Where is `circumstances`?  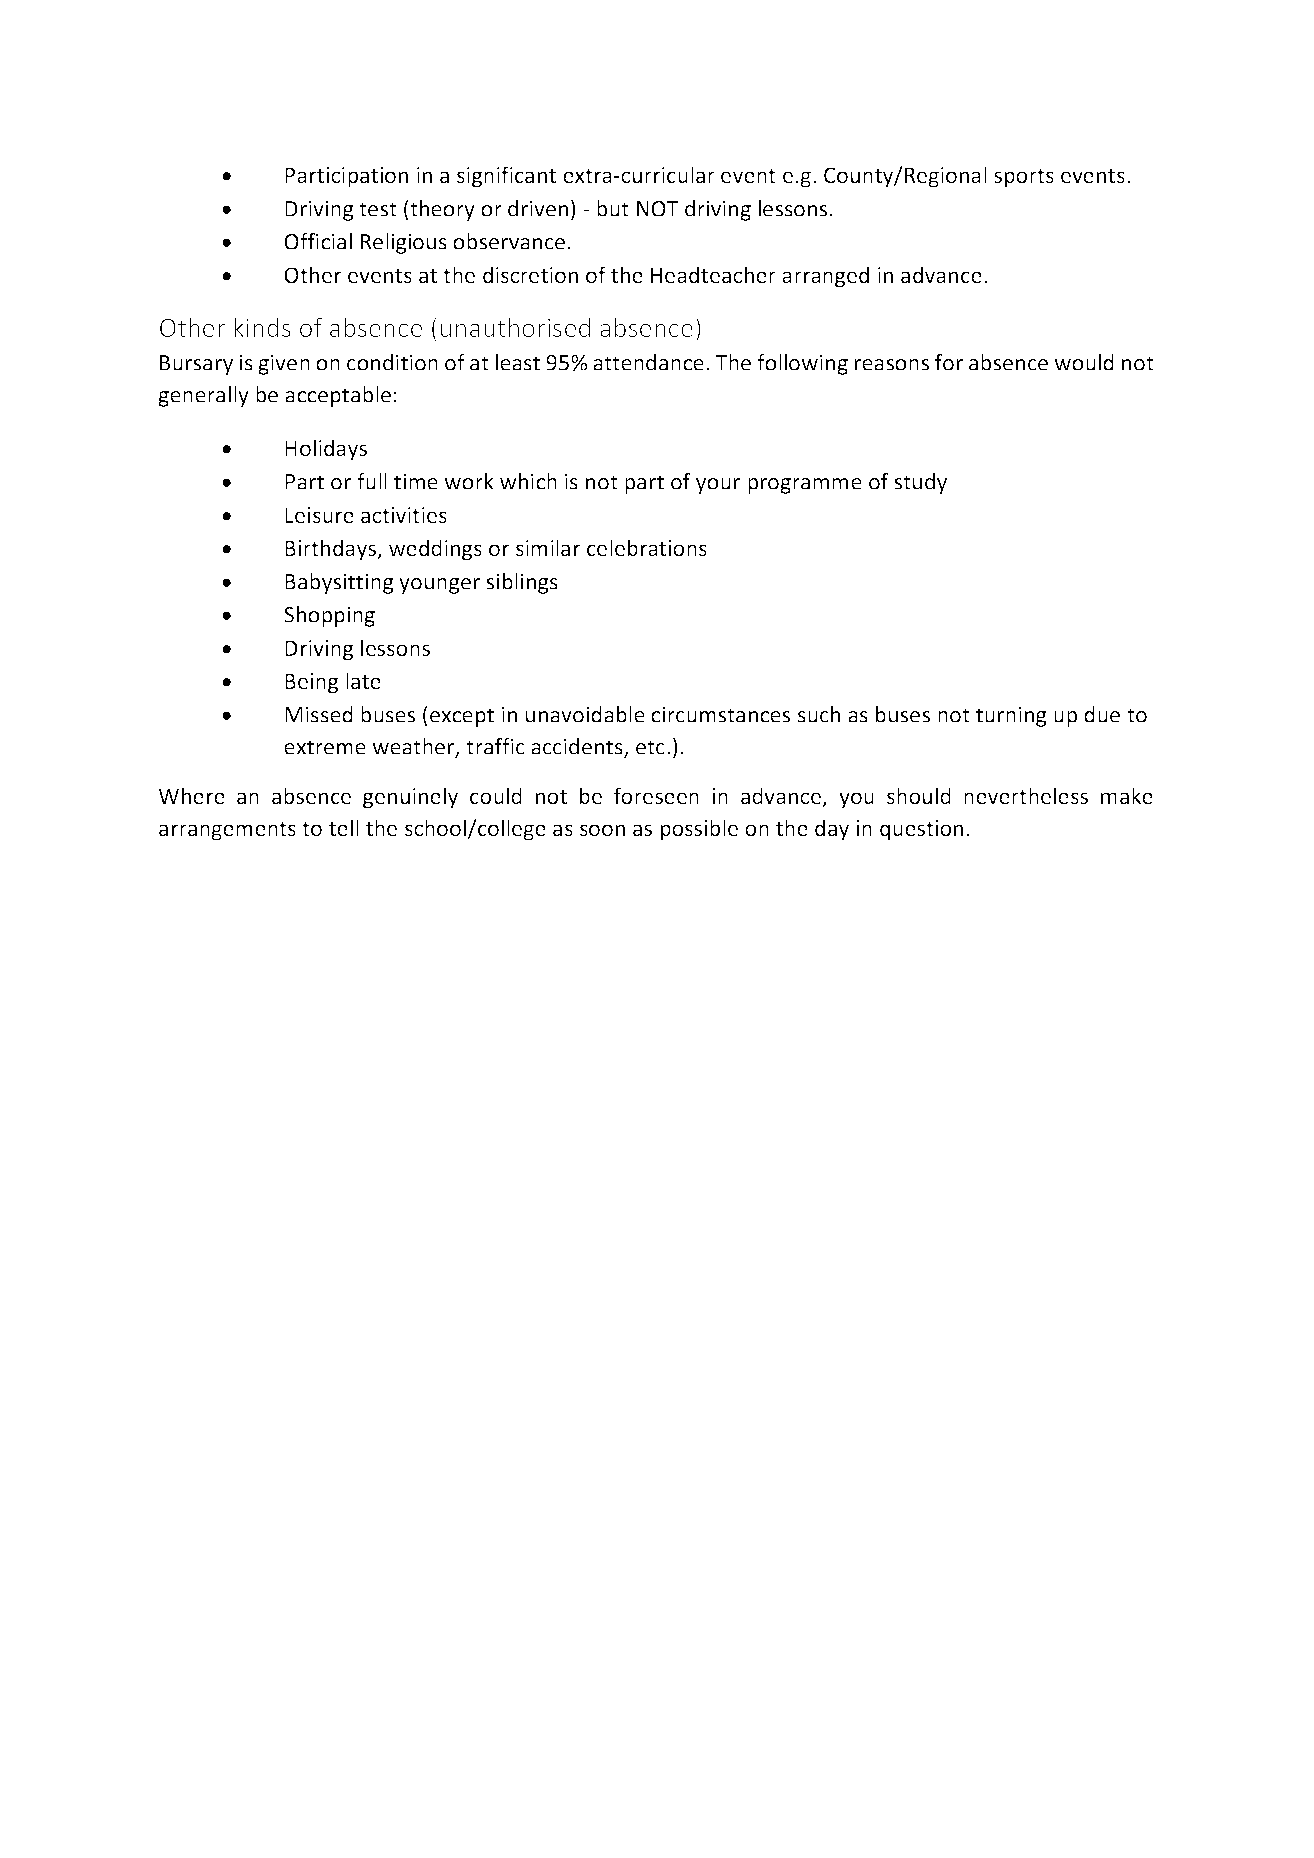 circumstances is located at coordinates (720, 714).
